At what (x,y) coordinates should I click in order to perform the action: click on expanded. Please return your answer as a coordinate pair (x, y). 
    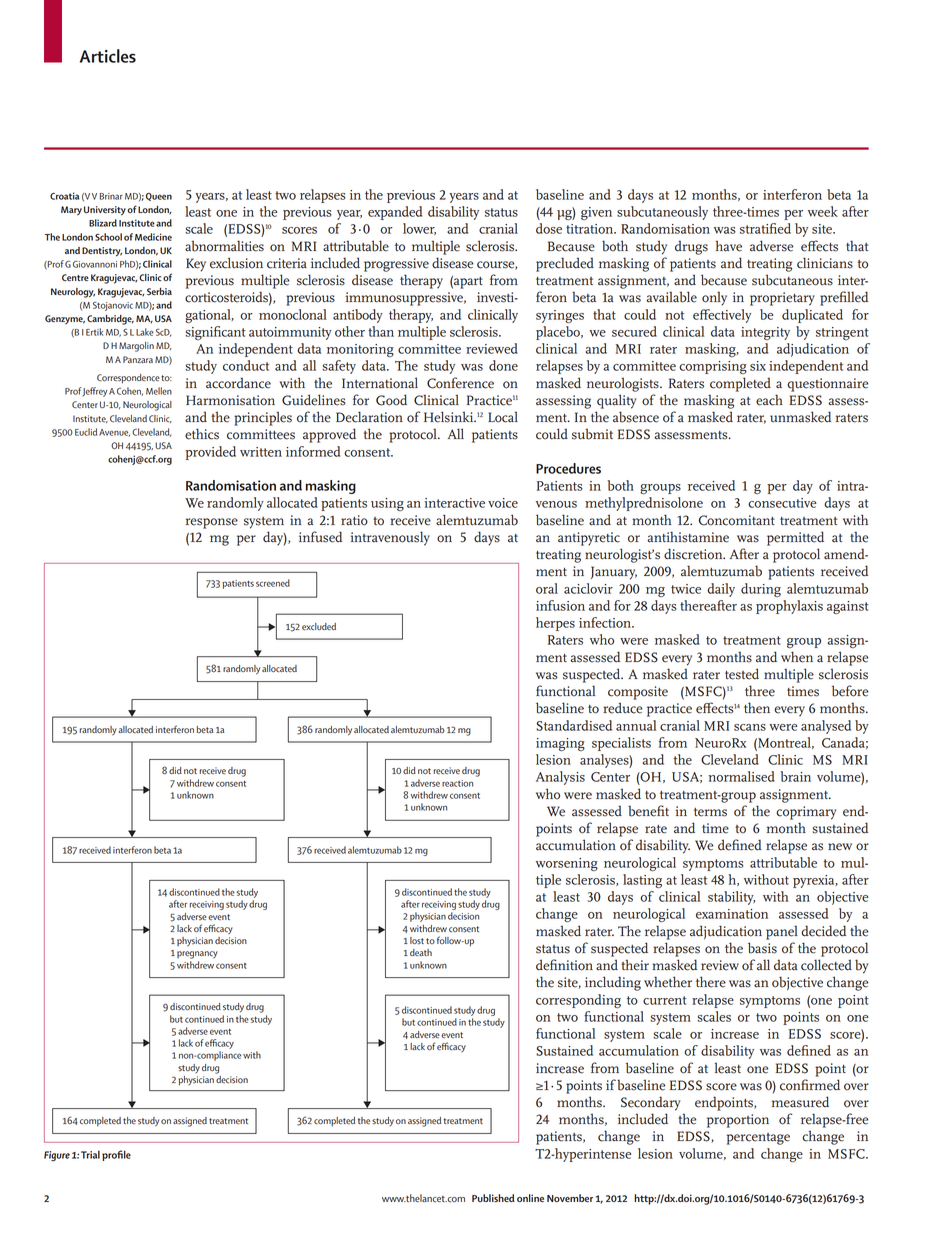
    Looking at the image, I should click on (395, 213).
